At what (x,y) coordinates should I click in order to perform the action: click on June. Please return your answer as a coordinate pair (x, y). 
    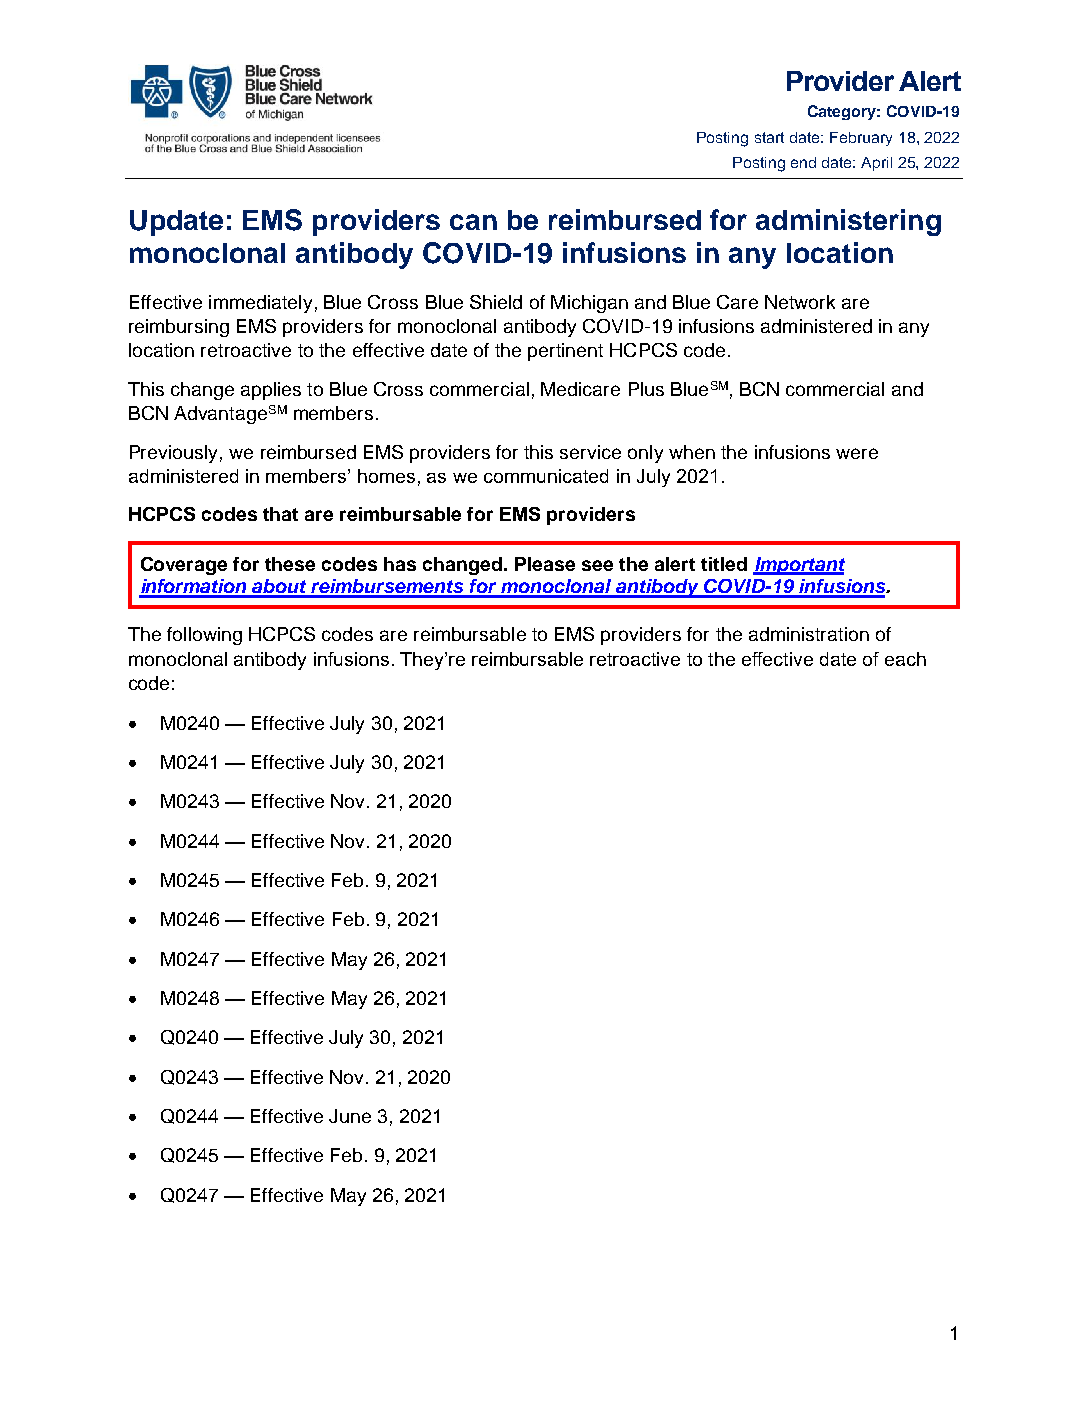
    Looking at the image, I should click on (350, 1116).
